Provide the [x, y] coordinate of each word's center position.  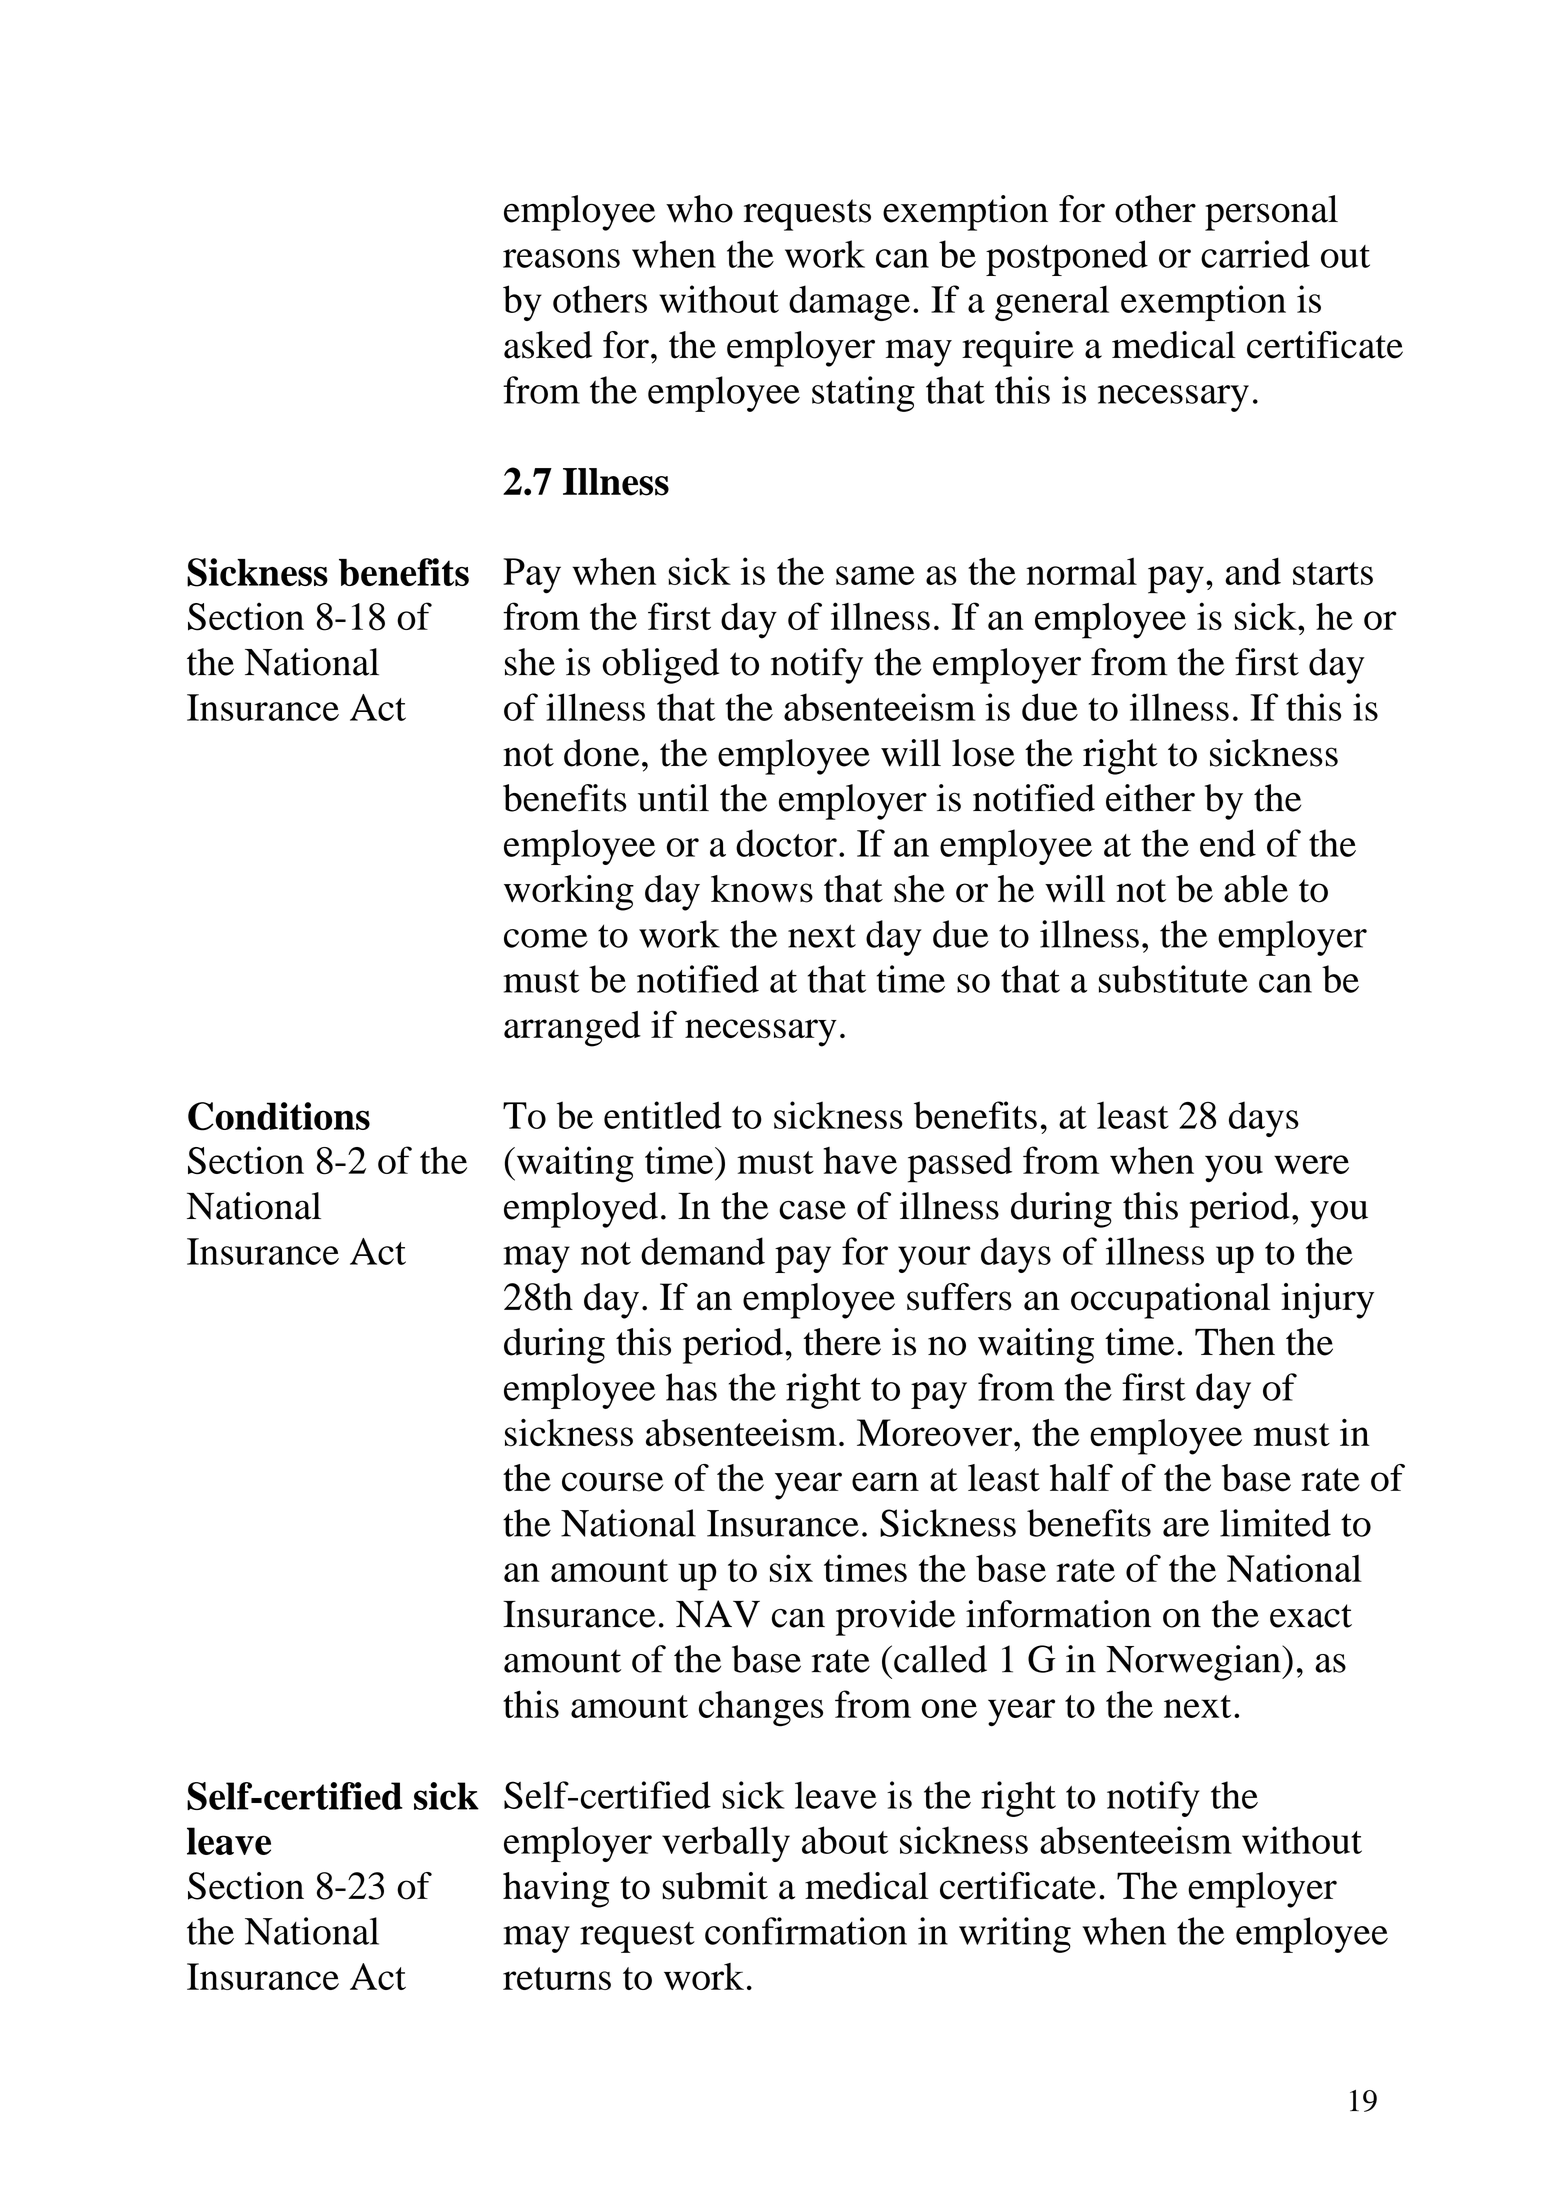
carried [1255, 254]
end [1228, 843]
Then [1235, 1342]
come [546, 938]
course [612, 1482]
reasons [561, 258]
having [556, 1890]
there [842, 1342]
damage [849, 303]
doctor [786, 843]
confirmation [806, 1931]
